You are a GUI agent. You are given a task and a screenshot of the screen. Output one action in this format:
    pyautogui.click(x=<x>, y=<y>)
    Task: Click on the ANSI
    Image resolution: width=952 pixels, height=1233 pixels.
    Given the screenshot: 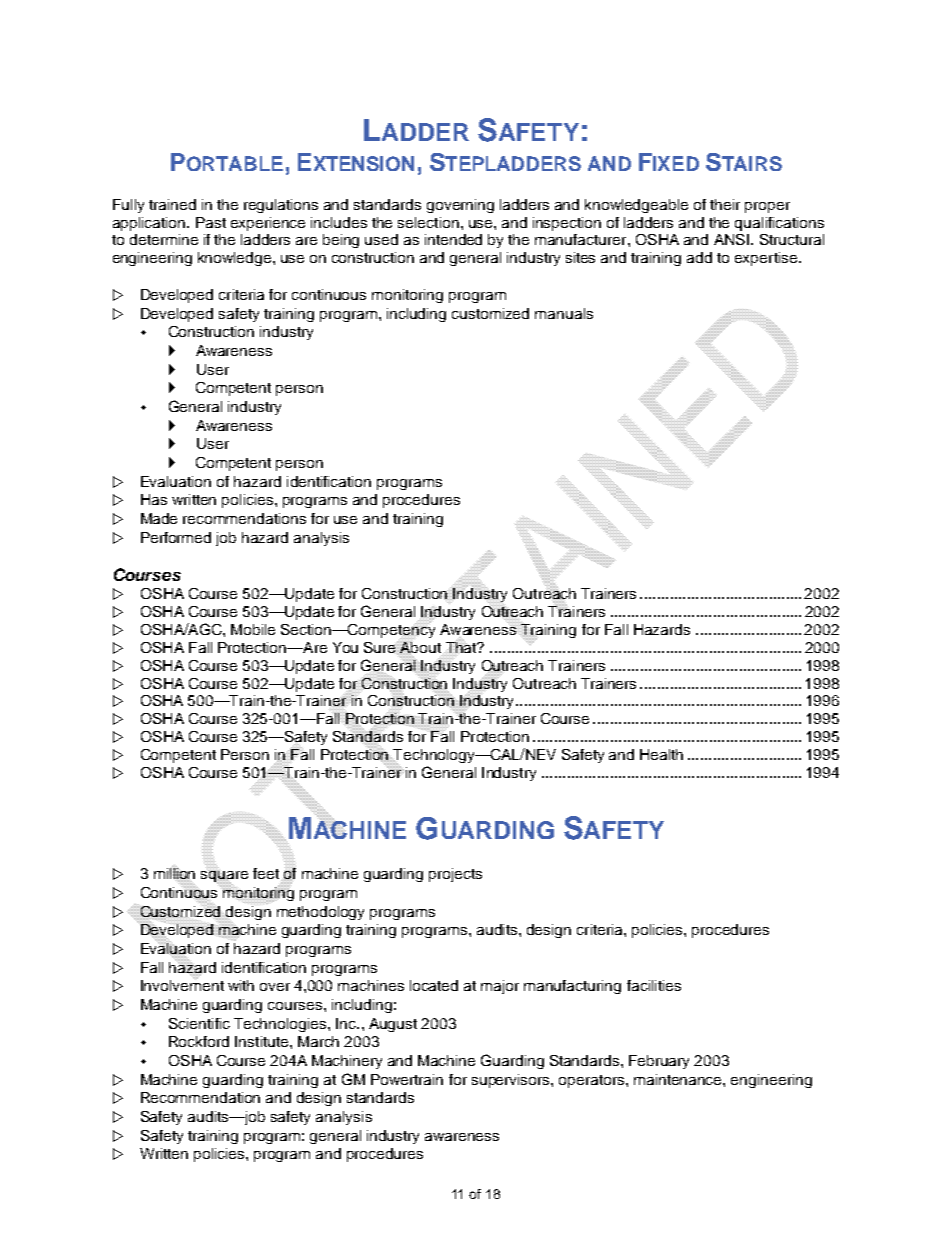 What is the action you would take?
    pyautogui.click(x=731, y=239)
